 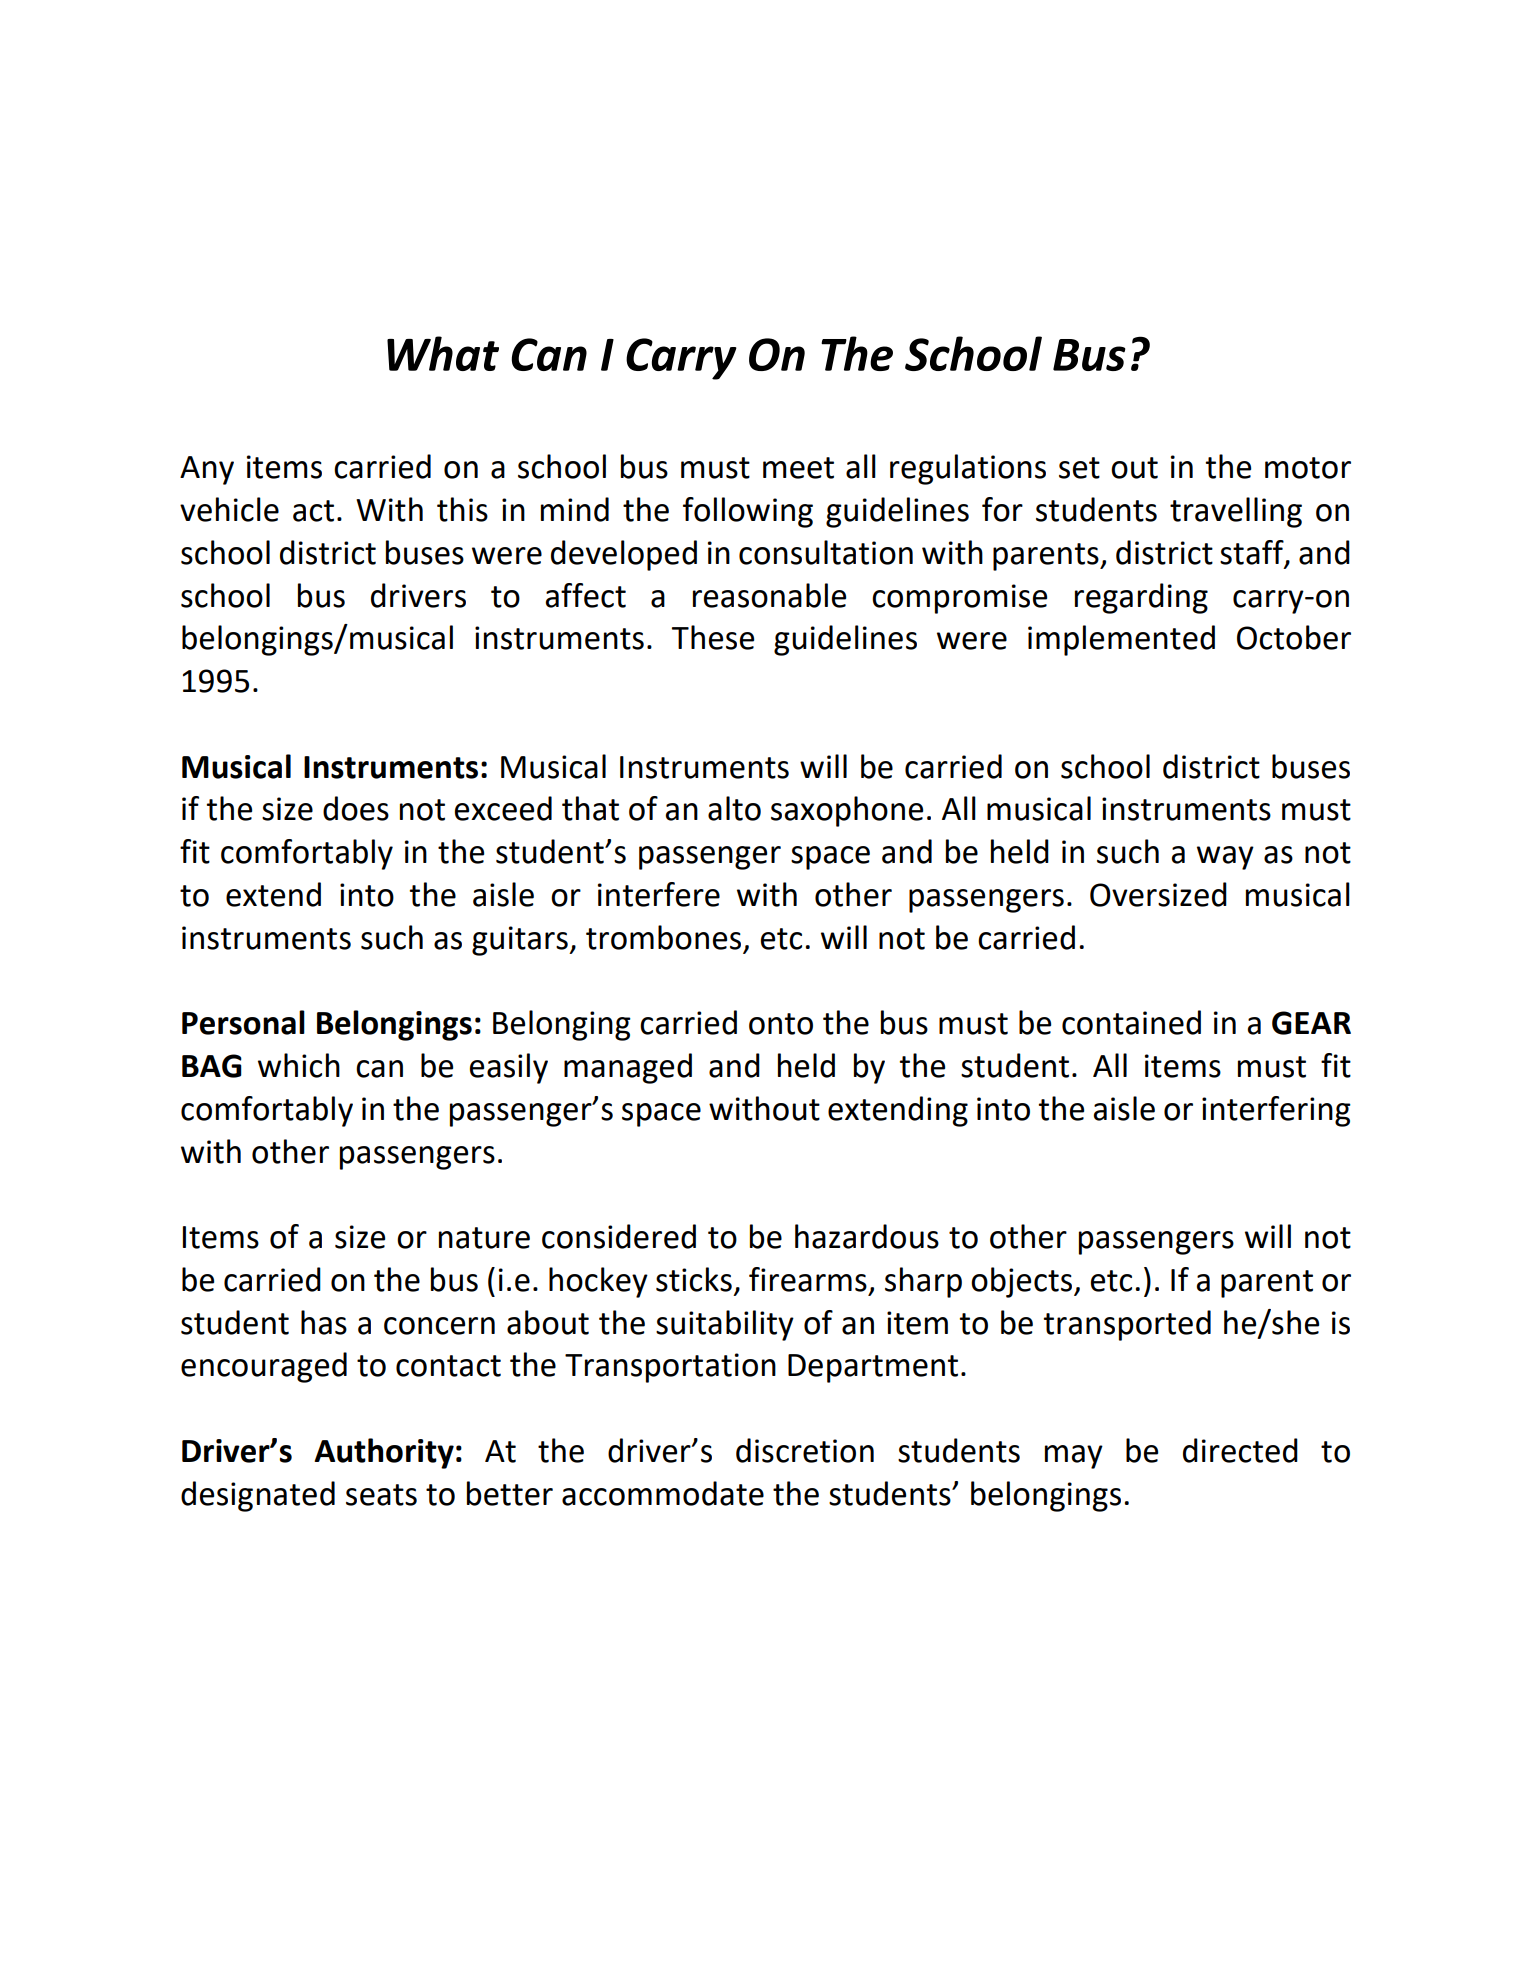 I want to click on does, so click(x=356, y=808).
